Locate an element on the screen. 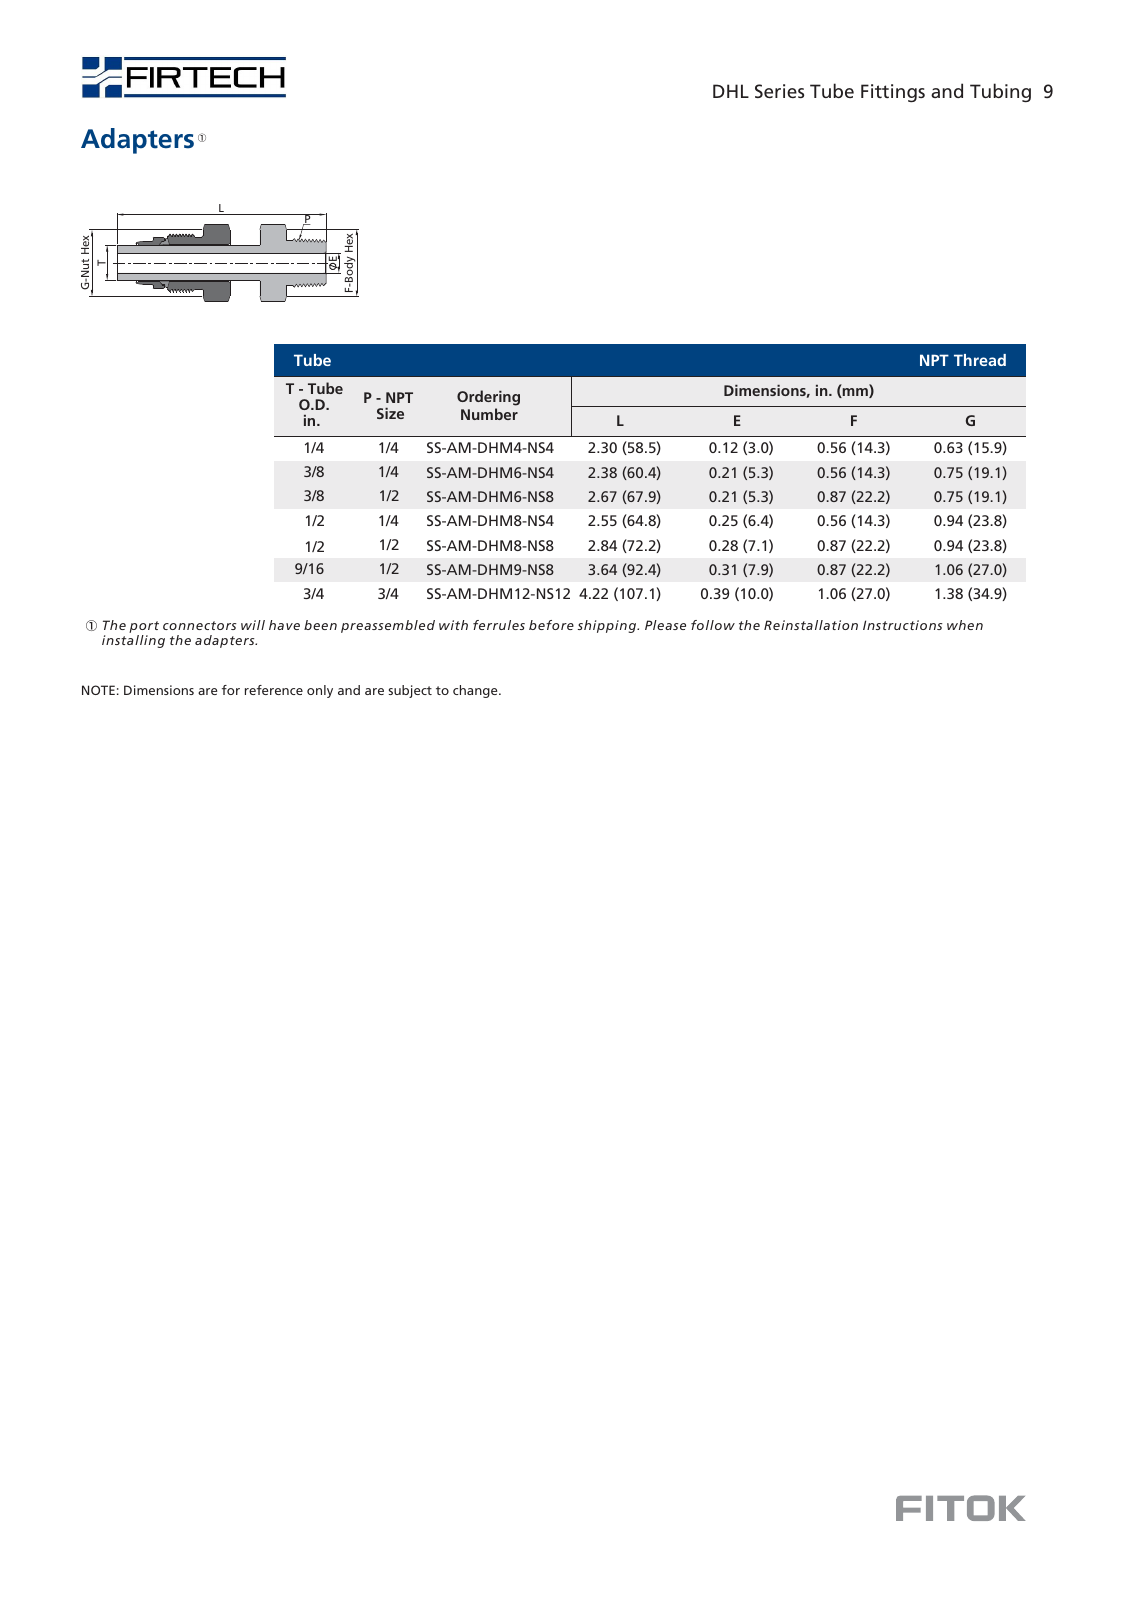  Series is located at coordinates (779, 91).
